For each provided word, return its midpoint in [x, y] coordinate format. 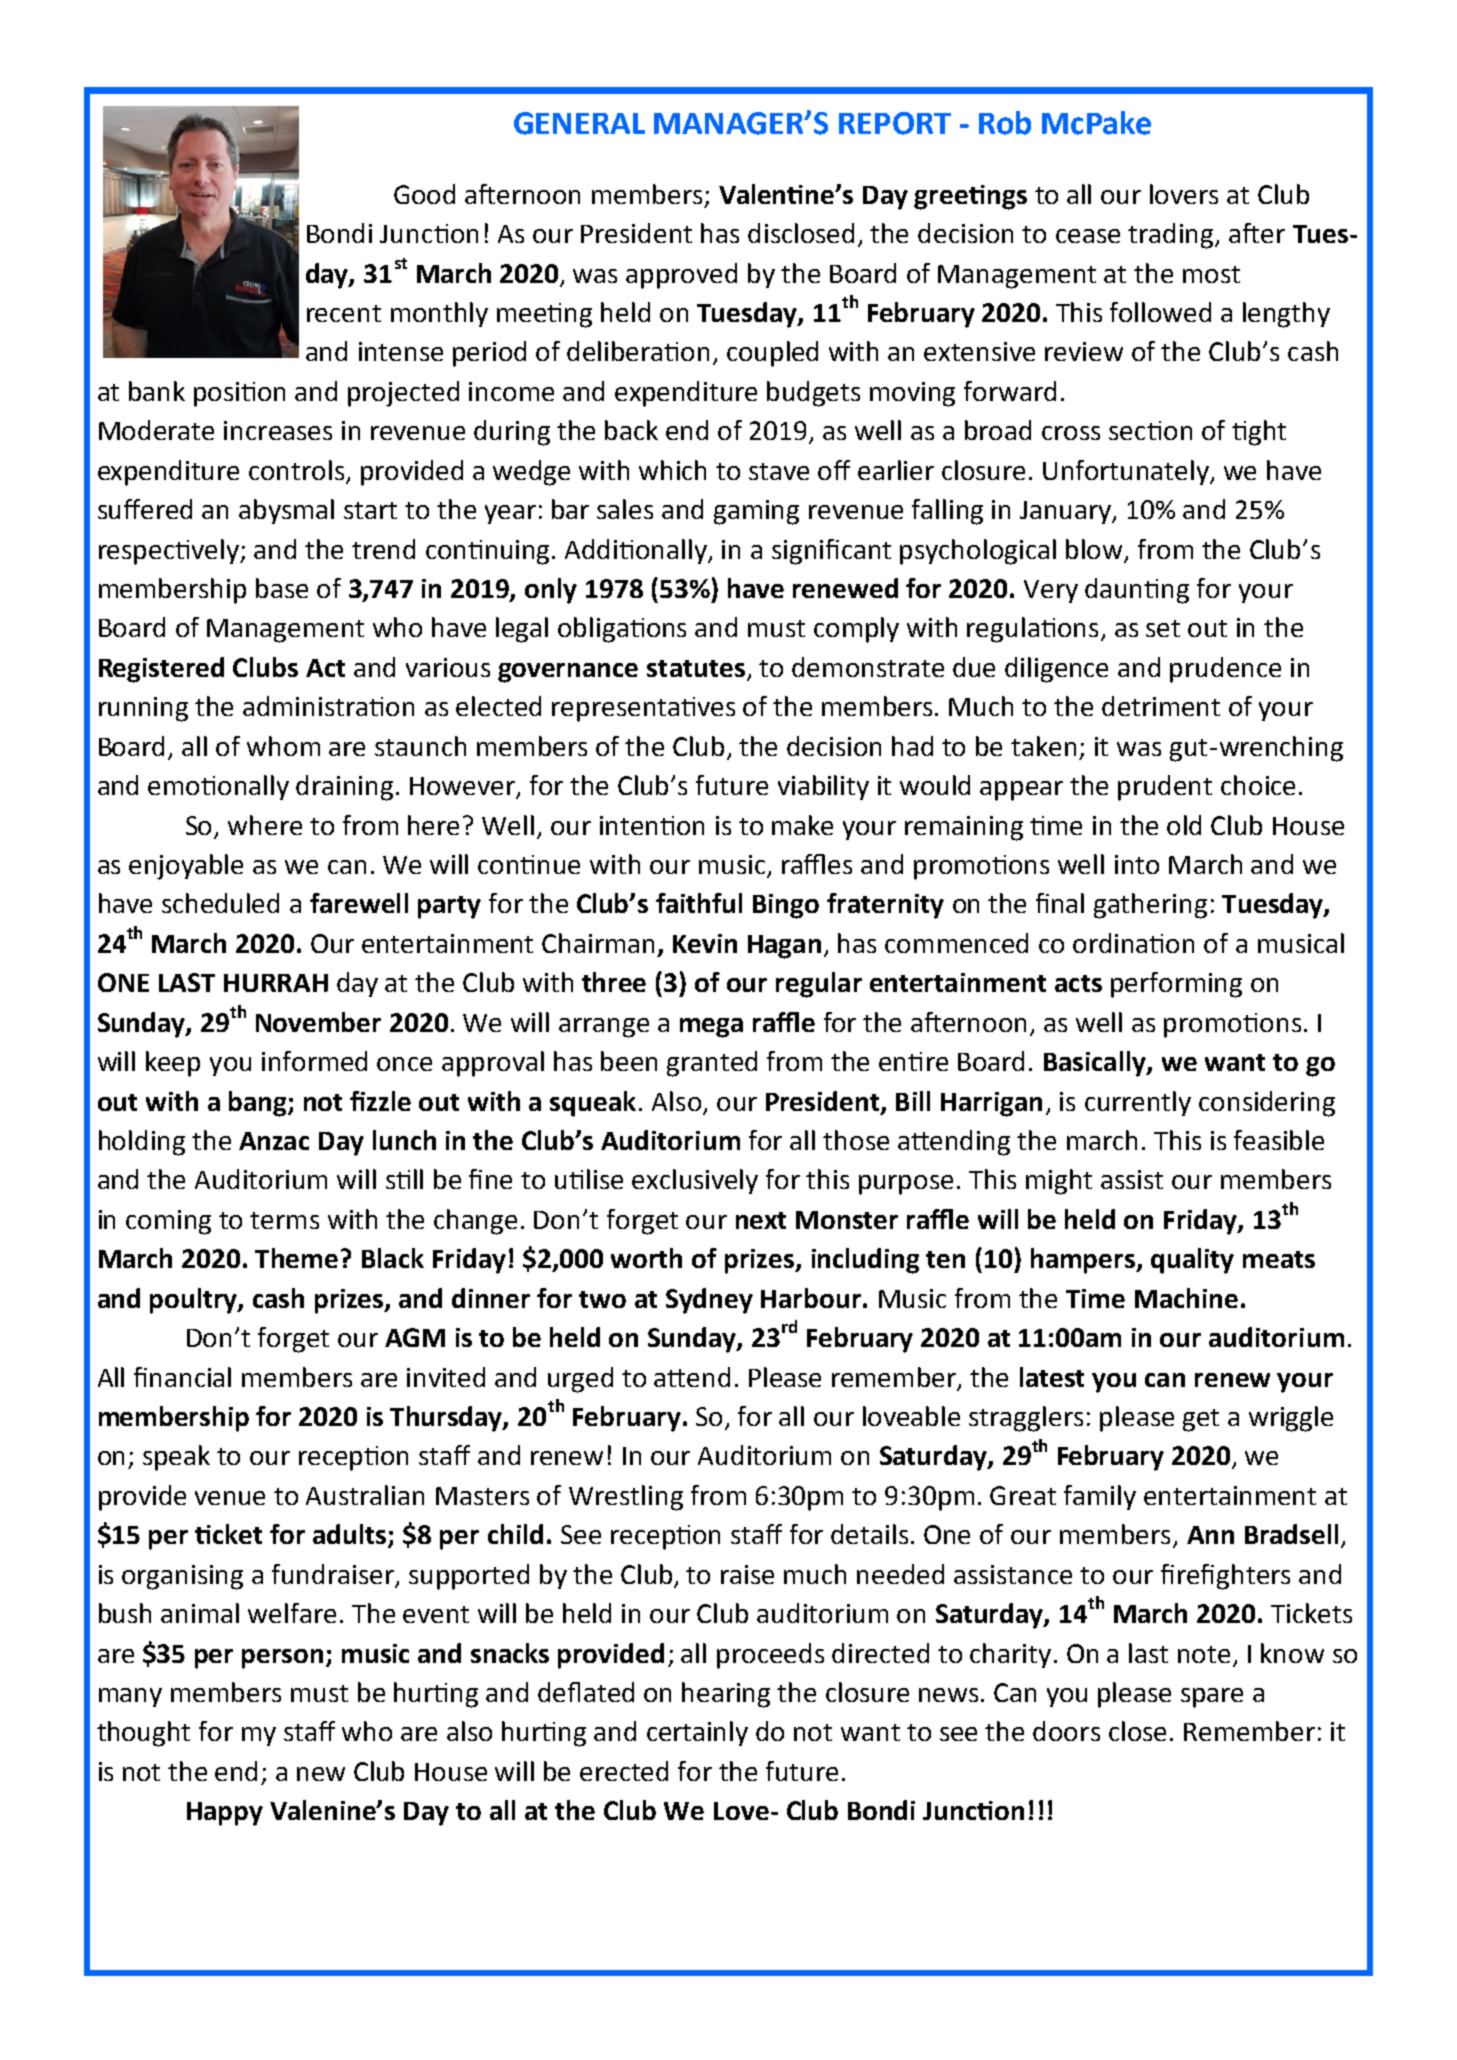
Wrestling [626, 1498]
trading [1172, 236]
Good [424, 194]
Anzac [274, 1141]
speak [176, 1458]
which [672, 470]
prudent [1165, 788]
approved [681, 276]
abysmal [286, 511]
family [1100, 1497]
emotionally [218, 787]
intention [652, 825]
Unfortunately [1127, 472]
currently [1138, 1103]
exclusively [695, 1181]
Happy [225, 1814]
